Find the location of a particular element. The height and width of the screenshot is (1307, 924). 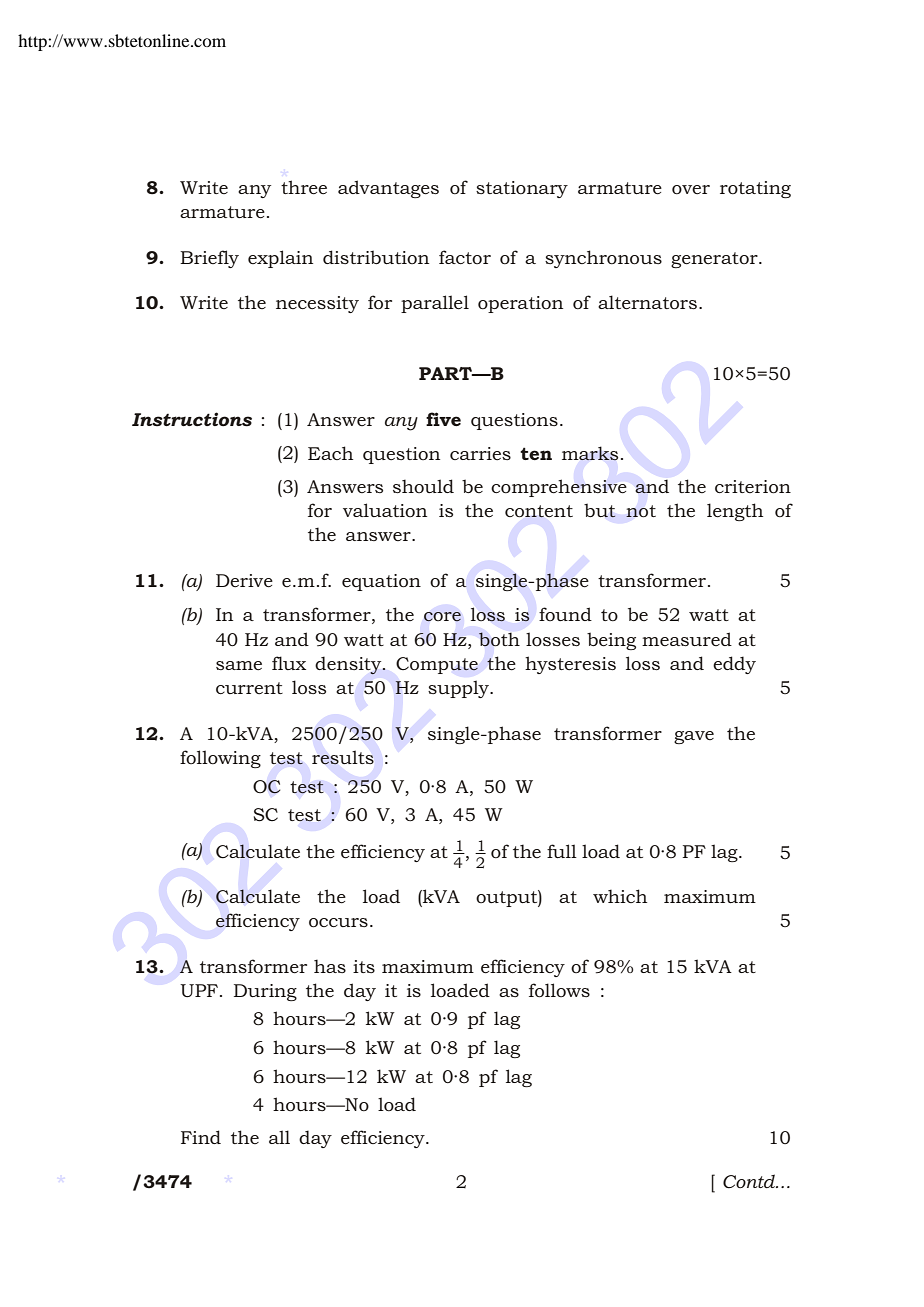

current is located at coordinates (249, 688).
